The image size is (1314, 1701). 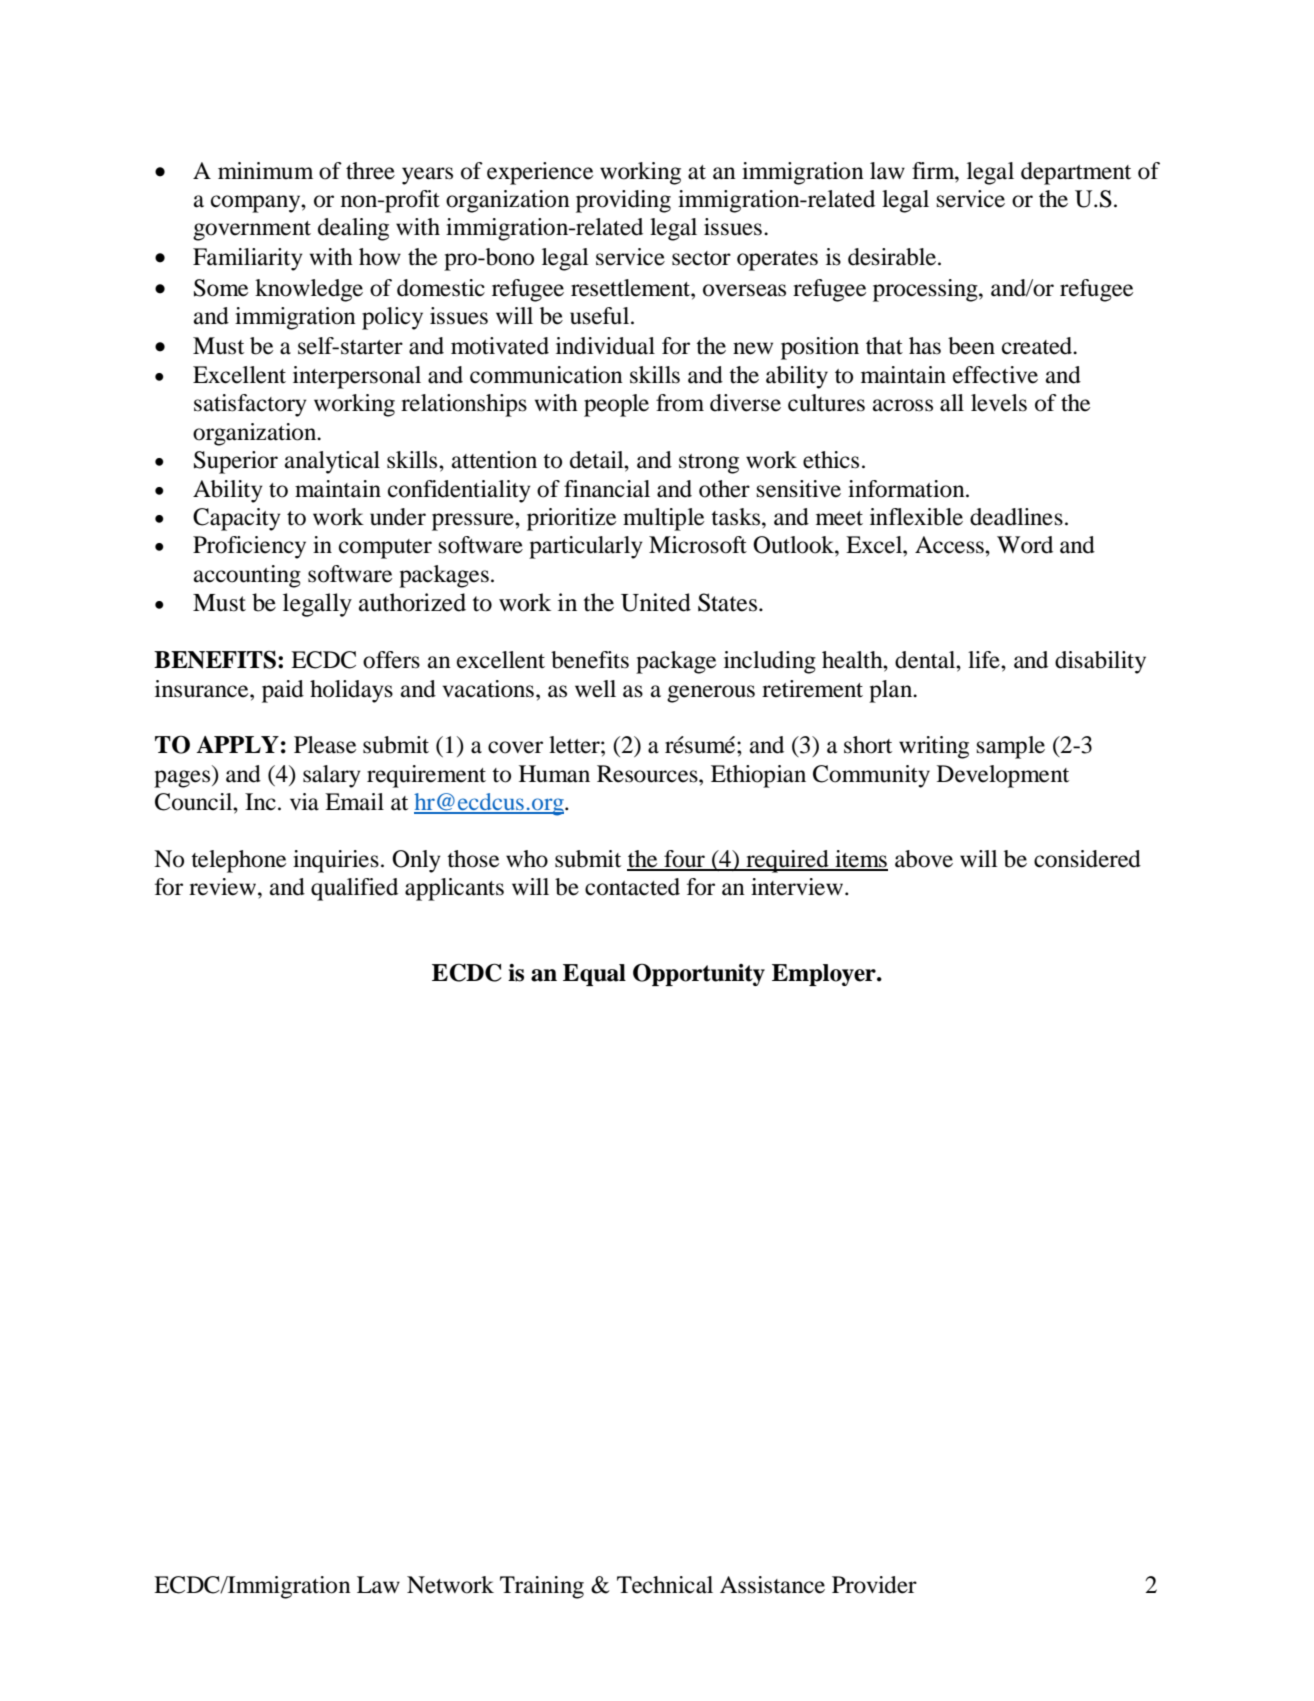 I want to click on life, so click(x=985, y=660).
